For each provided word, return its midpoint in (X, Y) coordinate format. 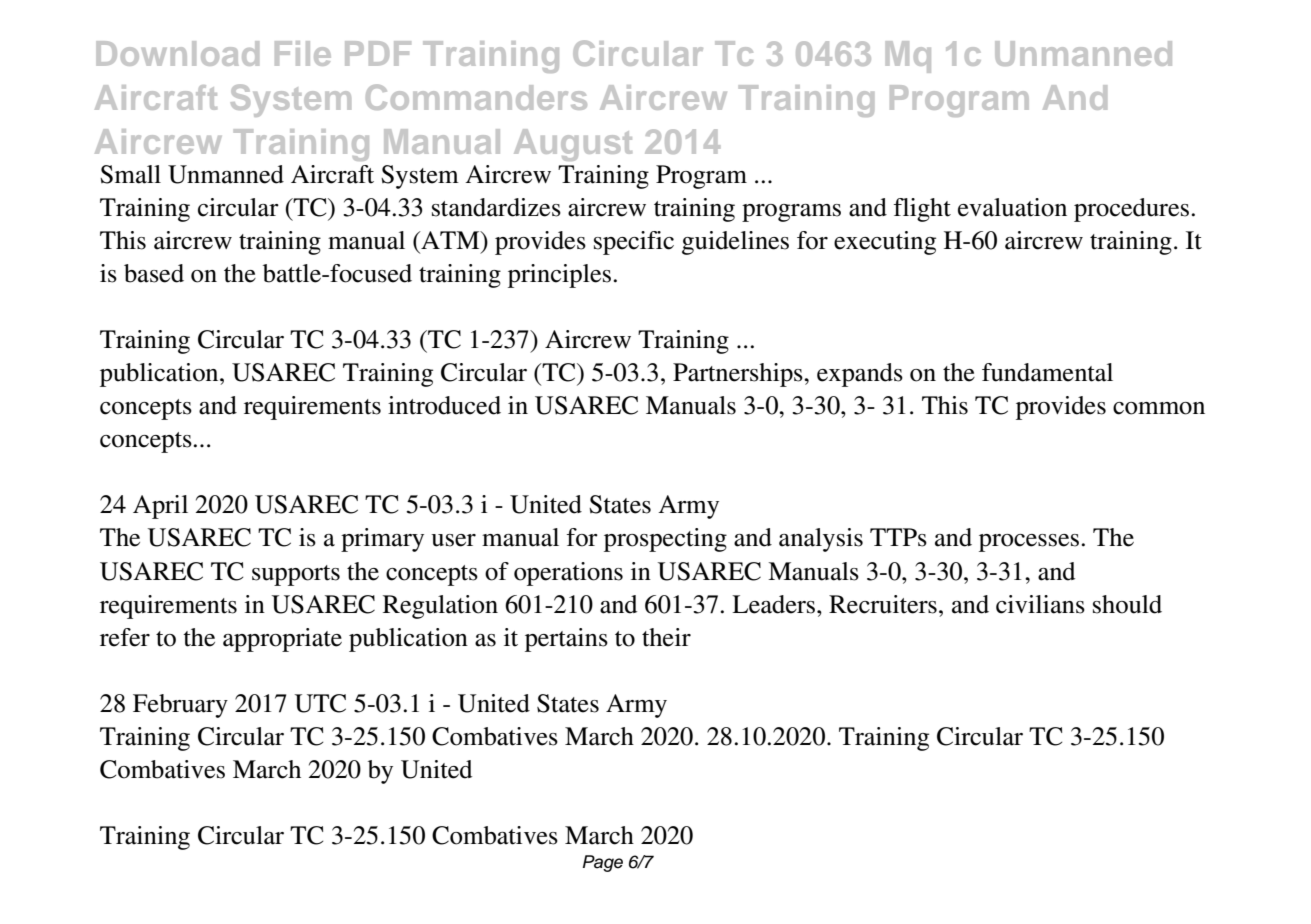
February (180, 706)
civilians (1040, 604)
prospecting (665, 540)
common (1159, 408)
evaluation (1012, 207)
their (666, 637)
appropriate (282, 640)
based (154, 273)
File (303, 53)
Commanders (476, 97)
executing (885, 243)
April (160, 507)
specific (634, 243)
